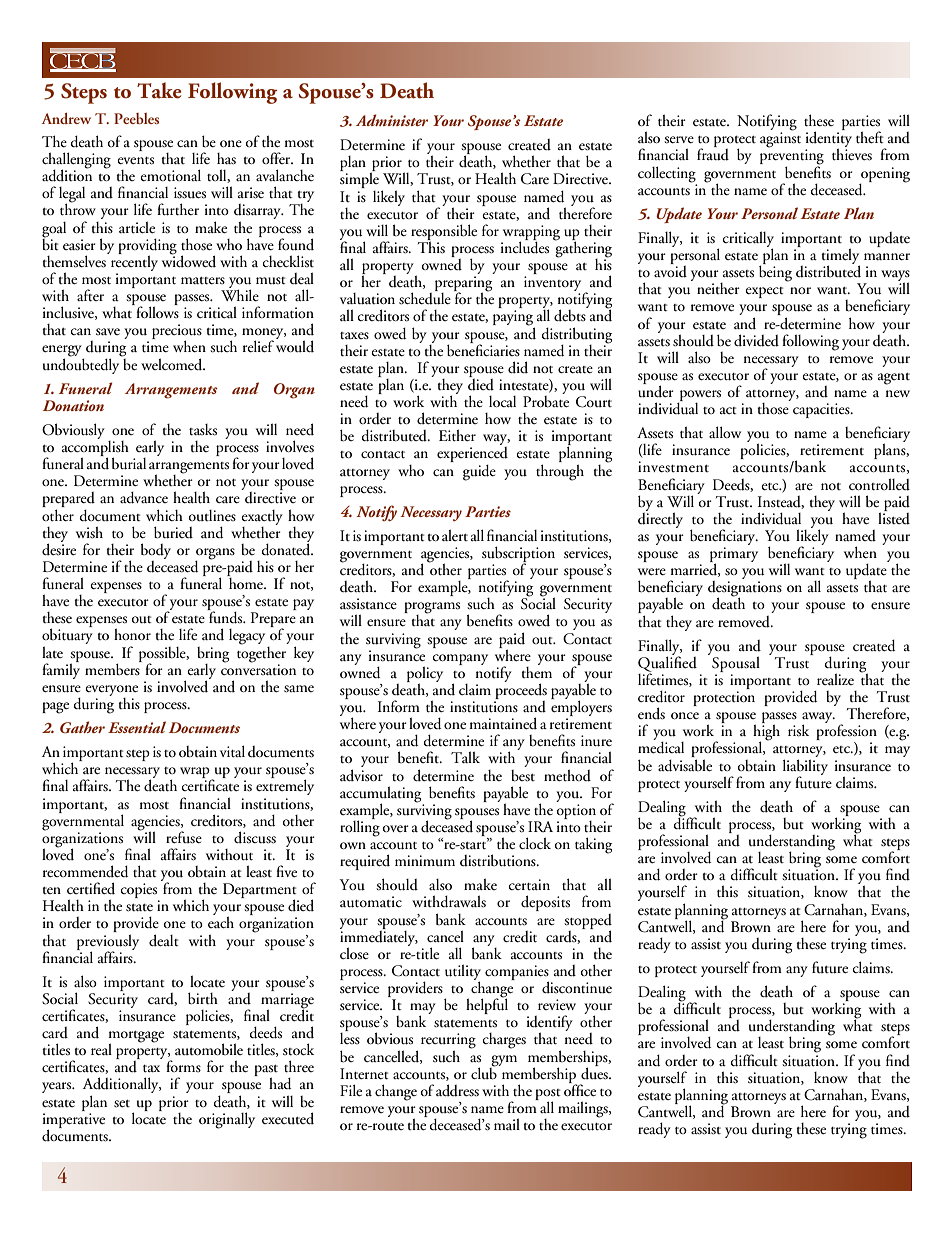 This screenshot has height=1233, width=952. I want to click on liability, so click(805, 768).
